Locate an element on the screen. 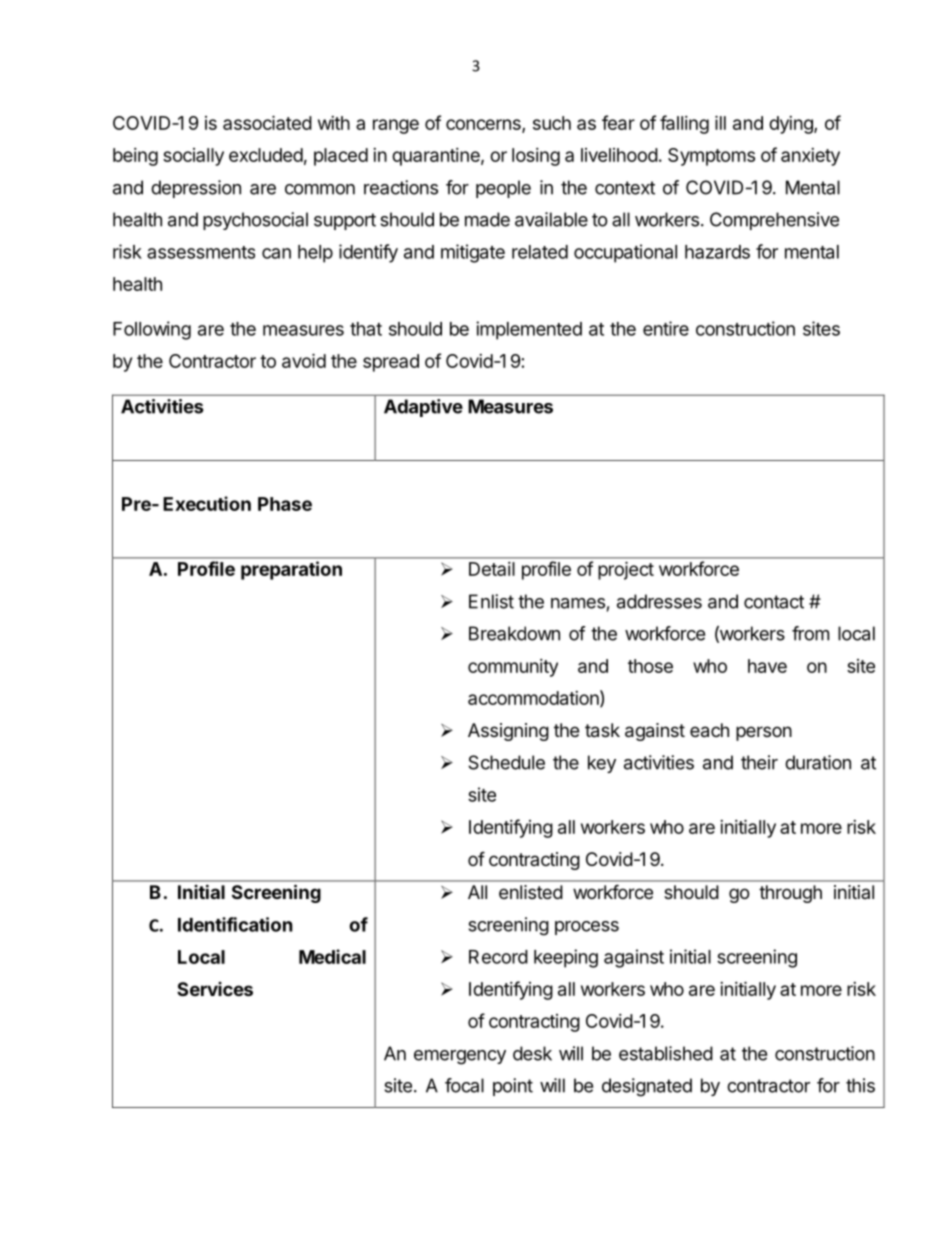 The width and height of the screenshot is (952, 1233). Phase is located at coordinates (285, 504).
